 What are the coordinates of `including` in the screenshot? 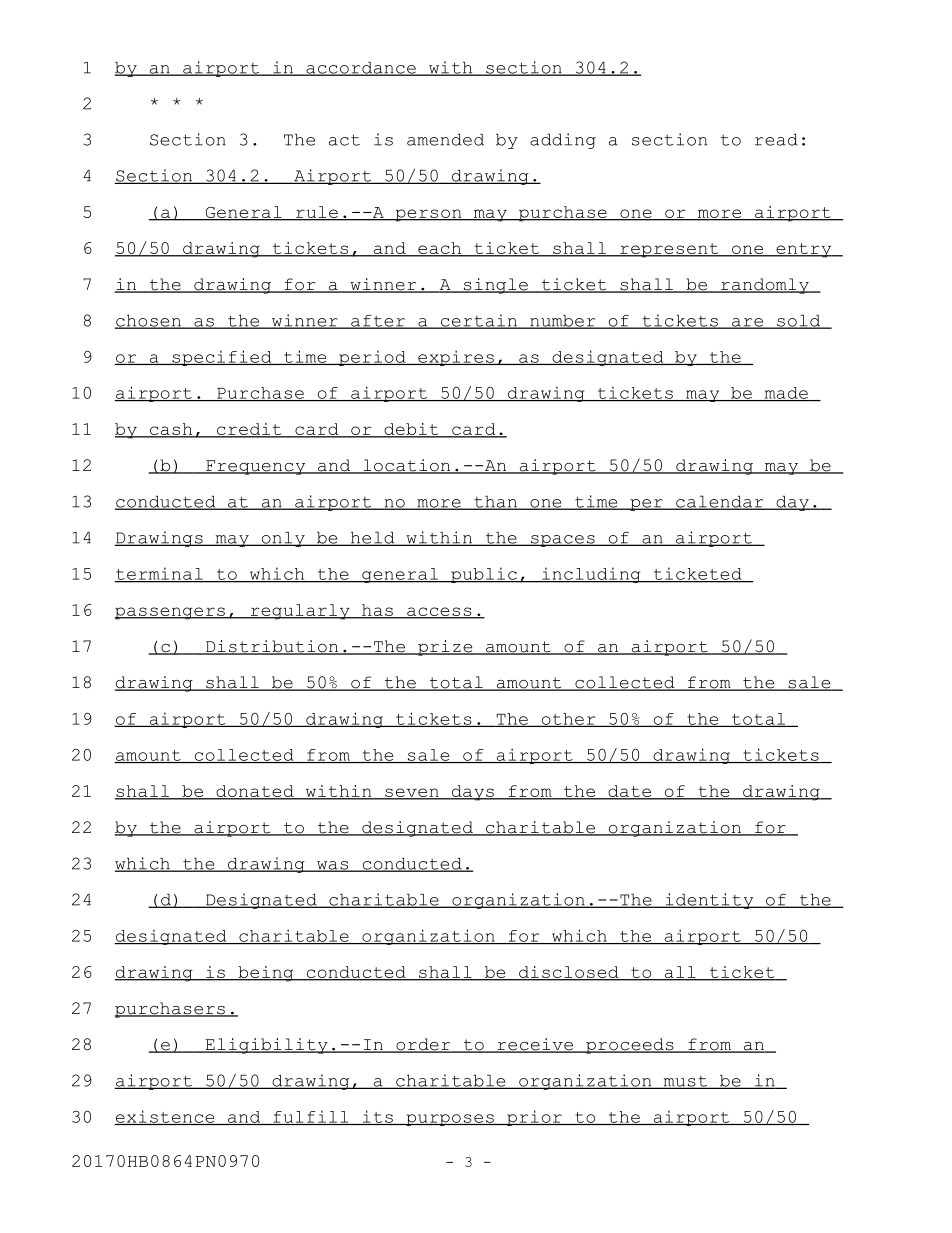 It's located at (591, 575).
